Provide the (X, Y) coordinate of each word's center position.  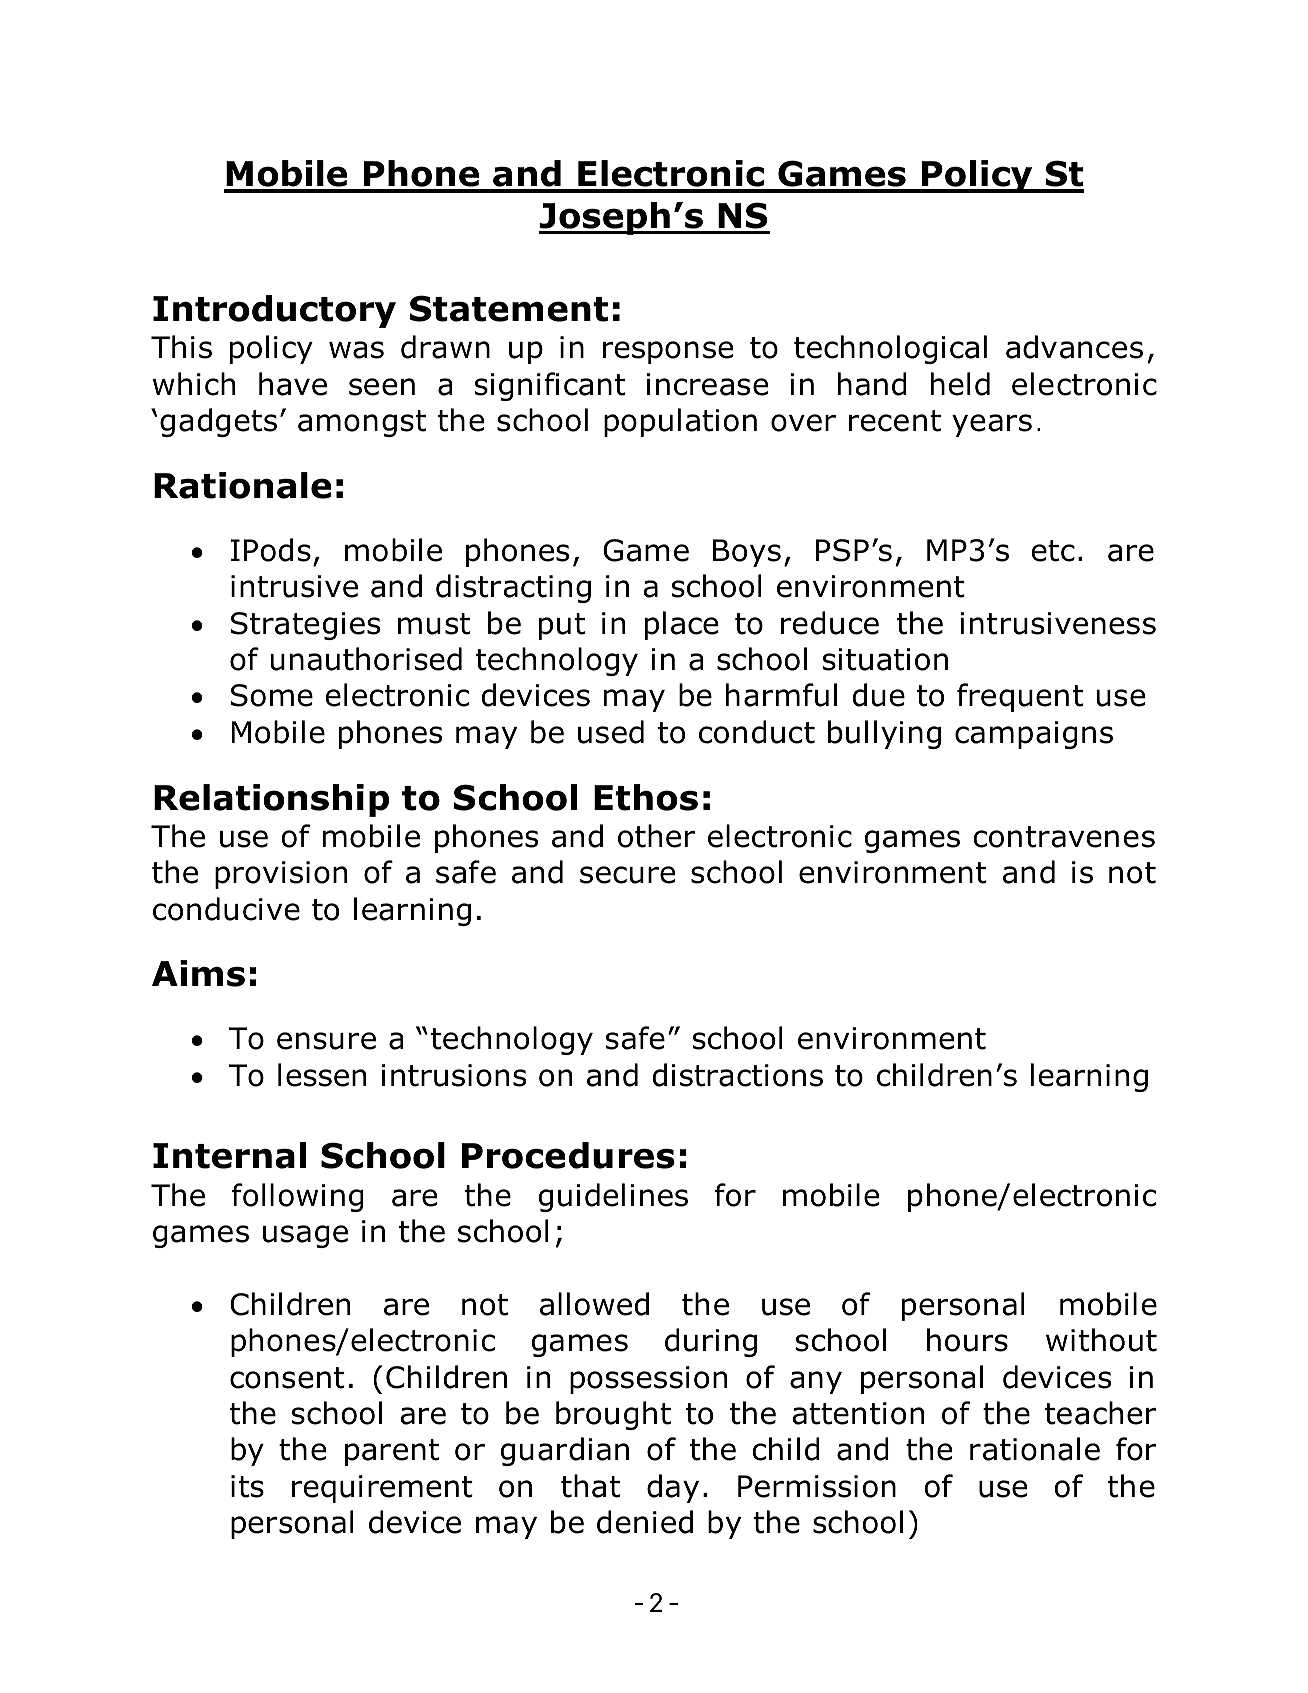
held (960, 384)
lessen (322, 1075)
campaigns (1034, 735)
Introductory (274, 311)
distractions (738, 1075)
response (668, 352)
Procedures (568, 1155)
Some (272, 695)
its (247, 1486)
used (611, 732)
